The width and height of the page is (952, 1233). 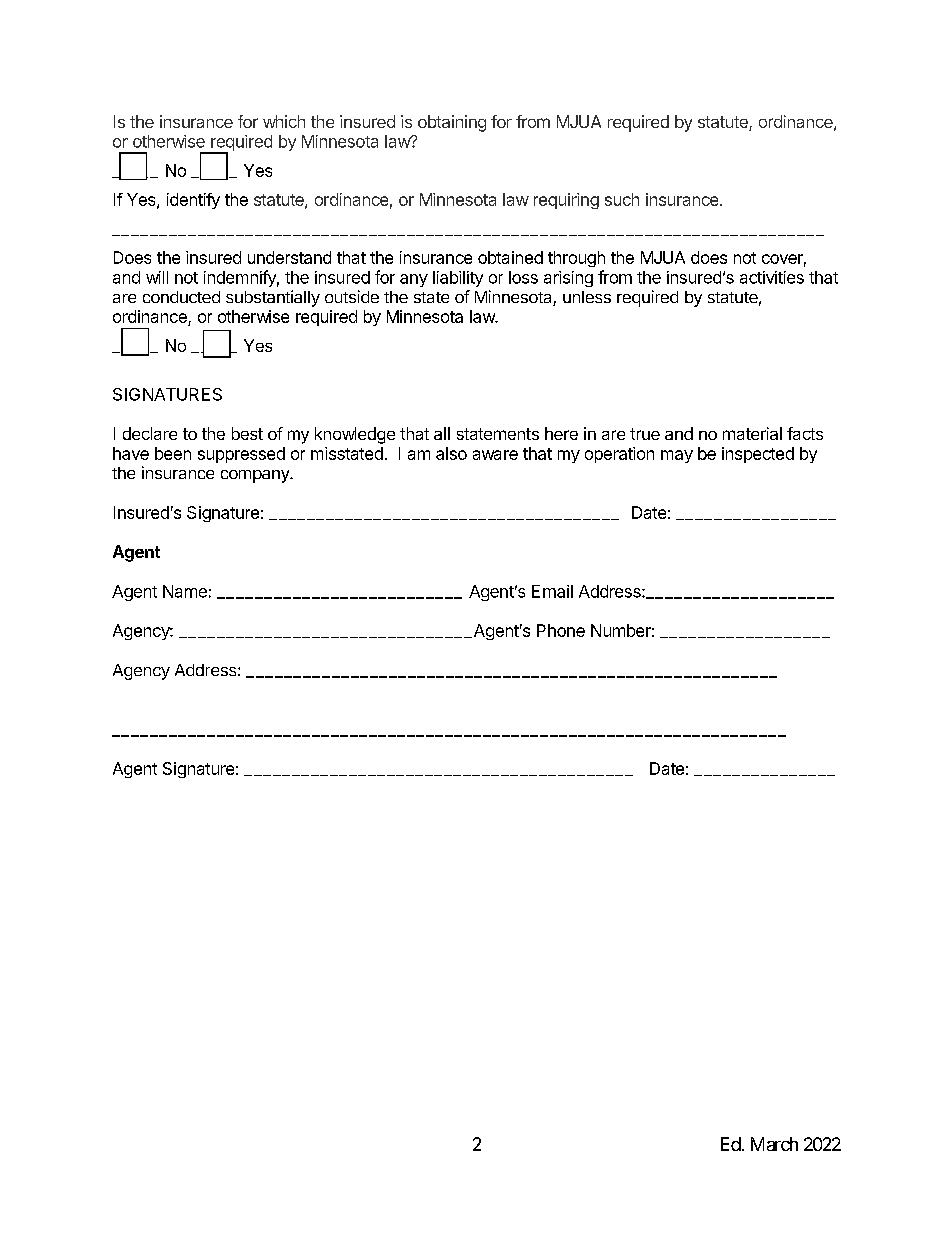 What do you see at coordinates (241, 455) in the page?
I see `suppressed` at bounding box center [241, 455].
